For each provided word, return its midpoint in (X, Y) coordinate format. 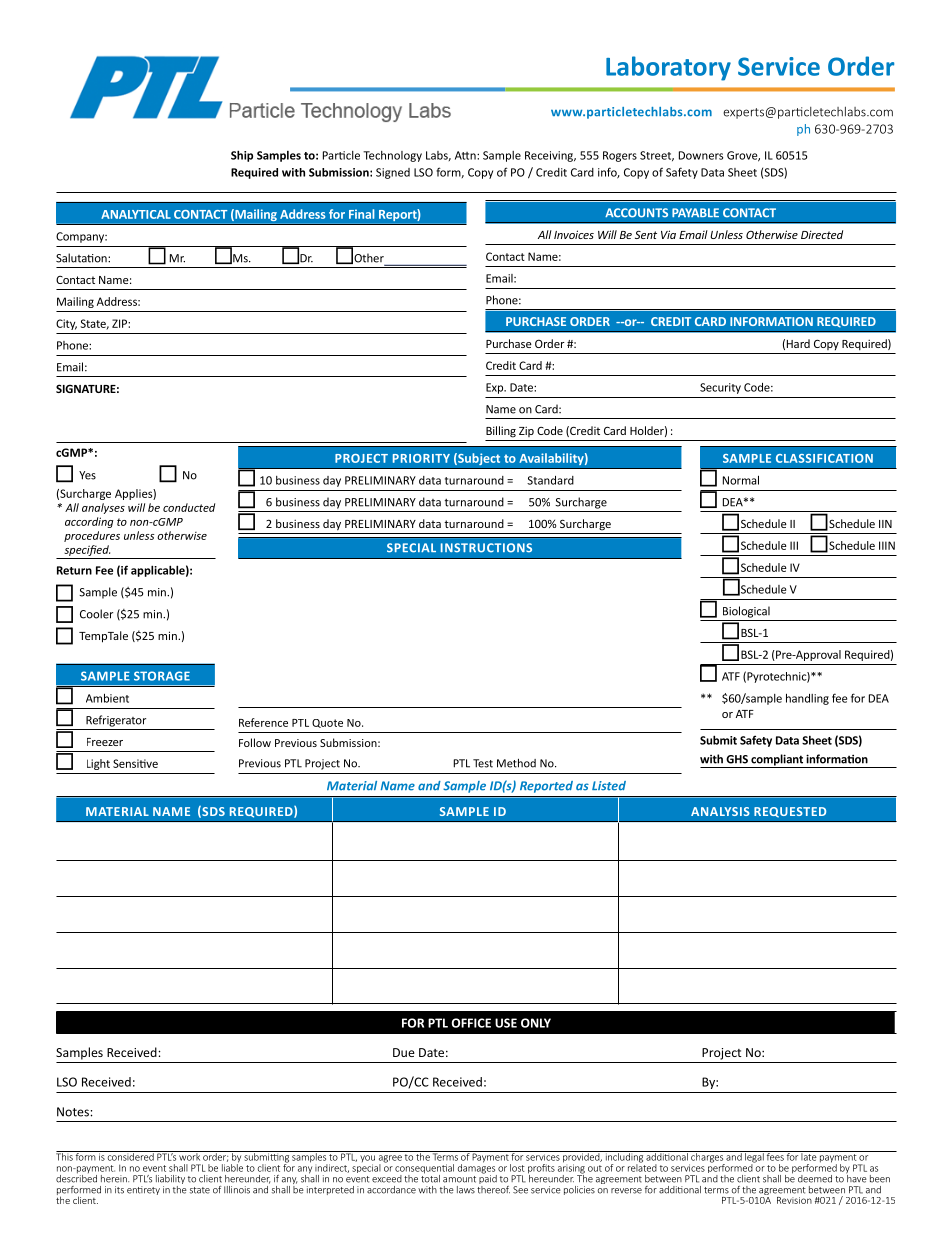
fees (775, 1156)
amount (459, 1179)
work (189, 1156)
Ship (242, 156)
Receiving (550, 156)
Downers (701, 155)
